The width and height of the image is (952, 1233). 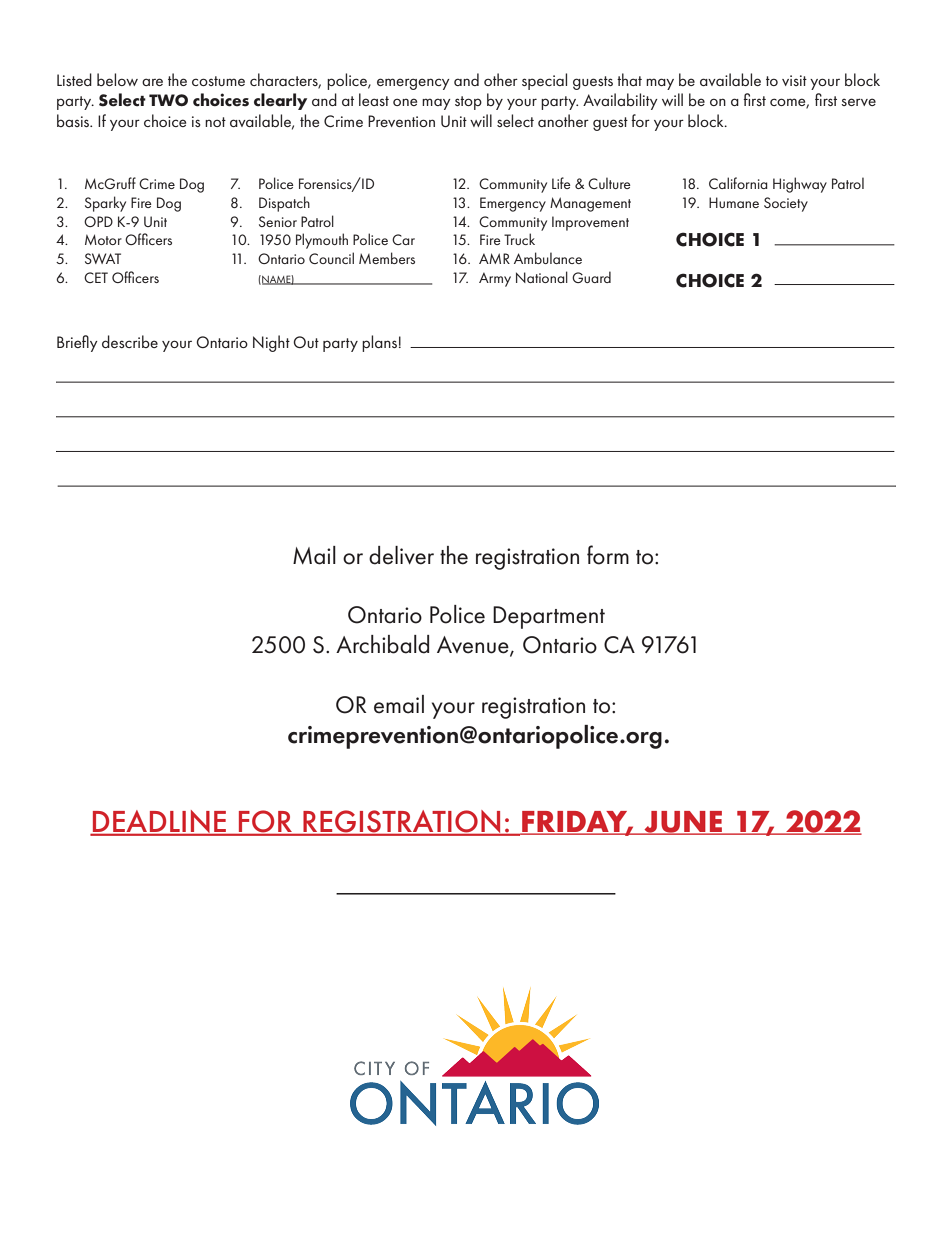 I want to click on DEADLINE, so click(x=159, y=823).
